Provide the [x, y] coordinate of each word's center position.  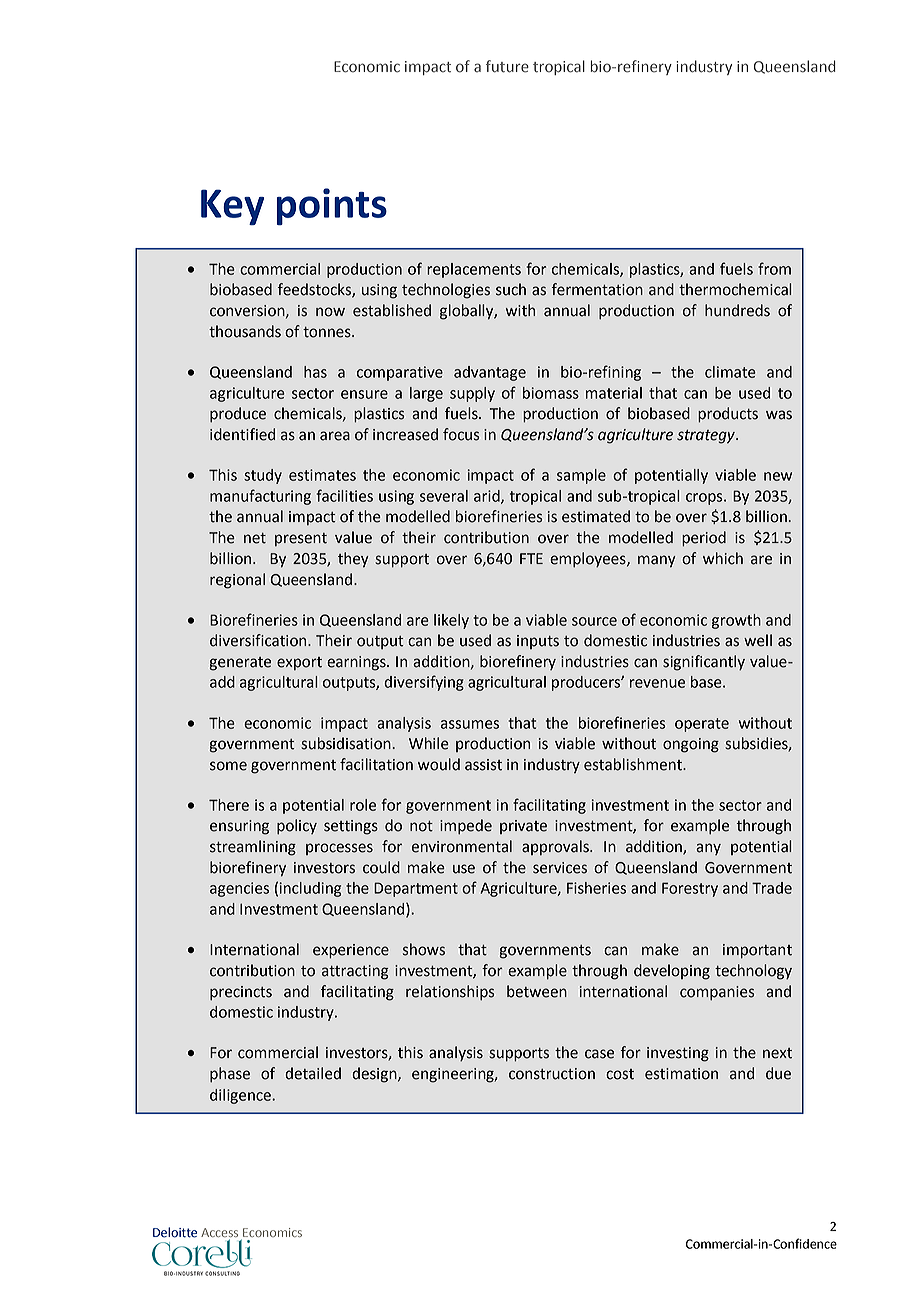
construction [552, 1074]
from [774, 268]
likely [451, 621]
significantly [704, 663]
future [507, 66]
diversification [259, 640]
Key [232, 207]
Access [219, 1232]
